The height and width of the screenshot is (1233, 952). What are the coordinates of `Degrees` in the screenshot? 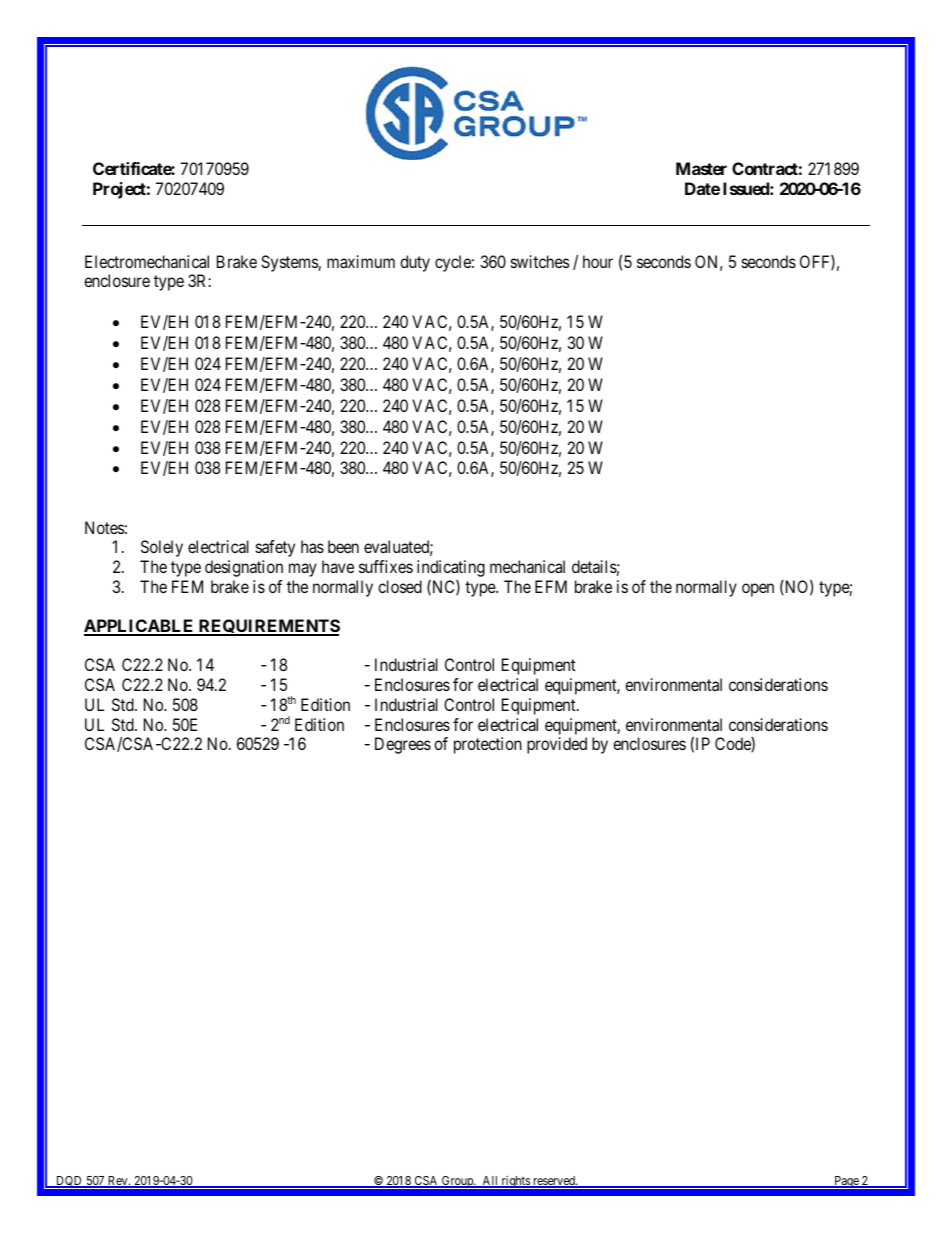 It's located at (403, 745).
